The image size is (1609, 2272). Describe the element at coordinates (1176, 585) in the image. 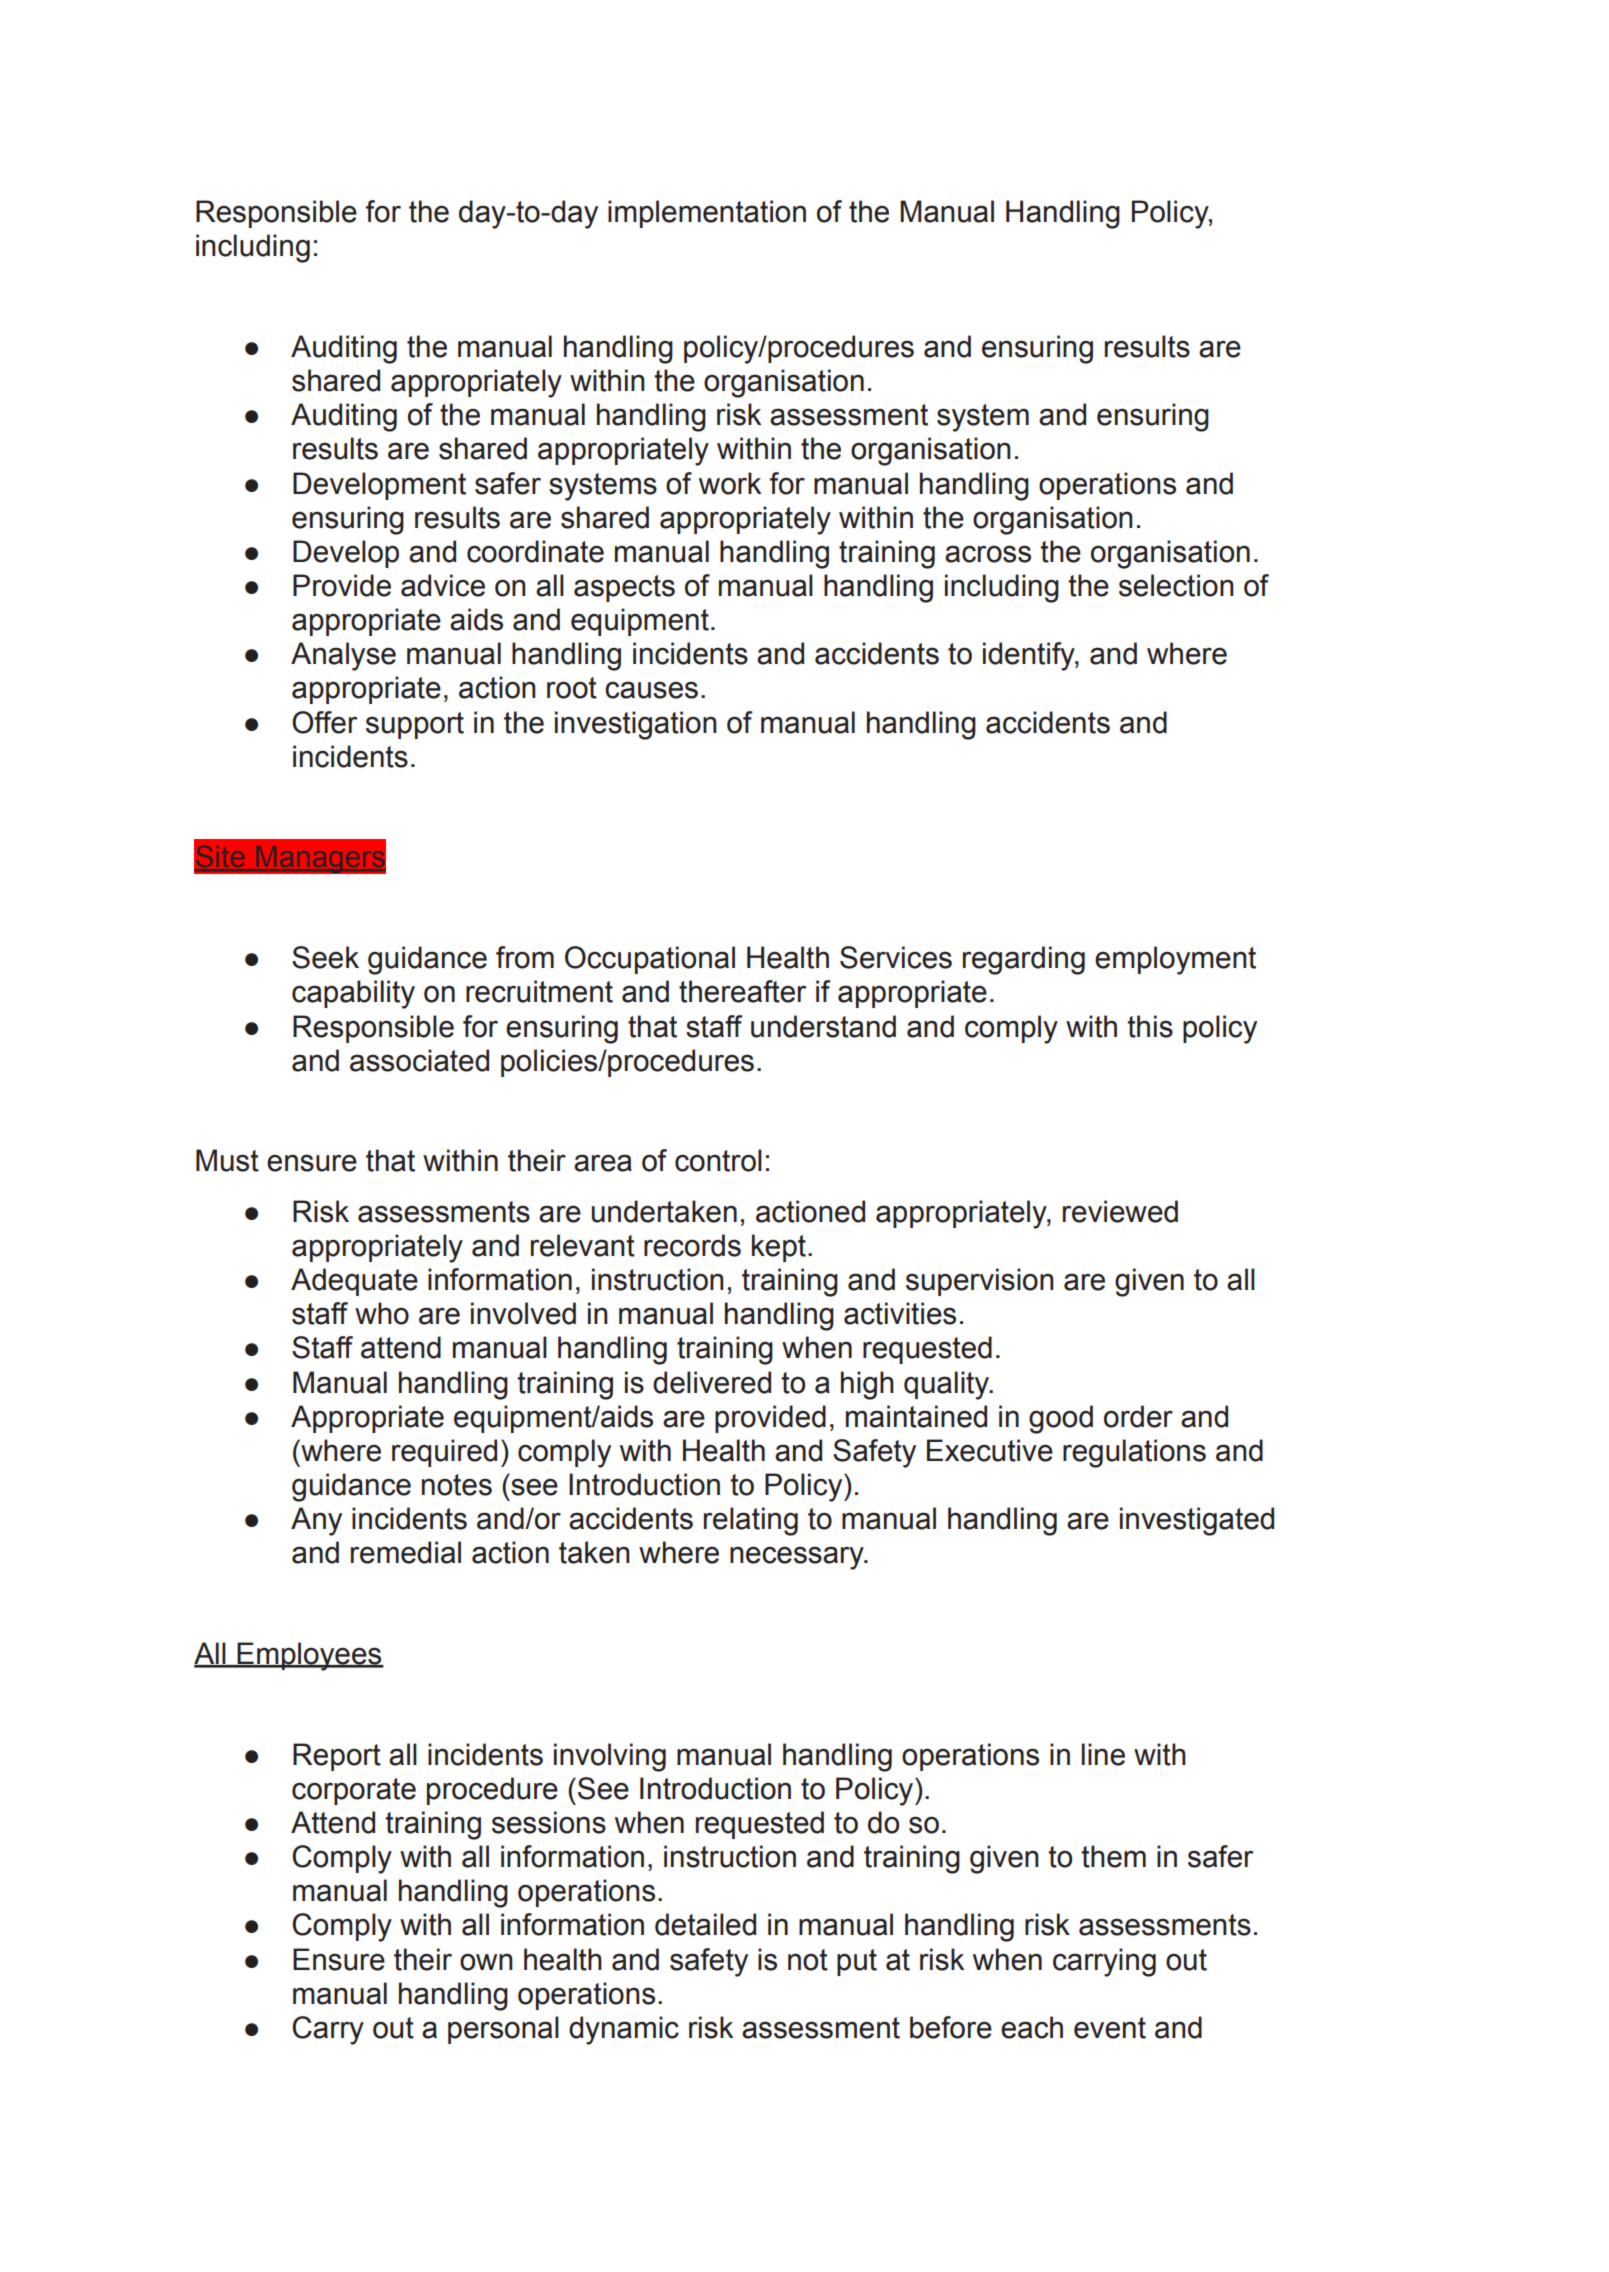

I see `selection` at that location.
